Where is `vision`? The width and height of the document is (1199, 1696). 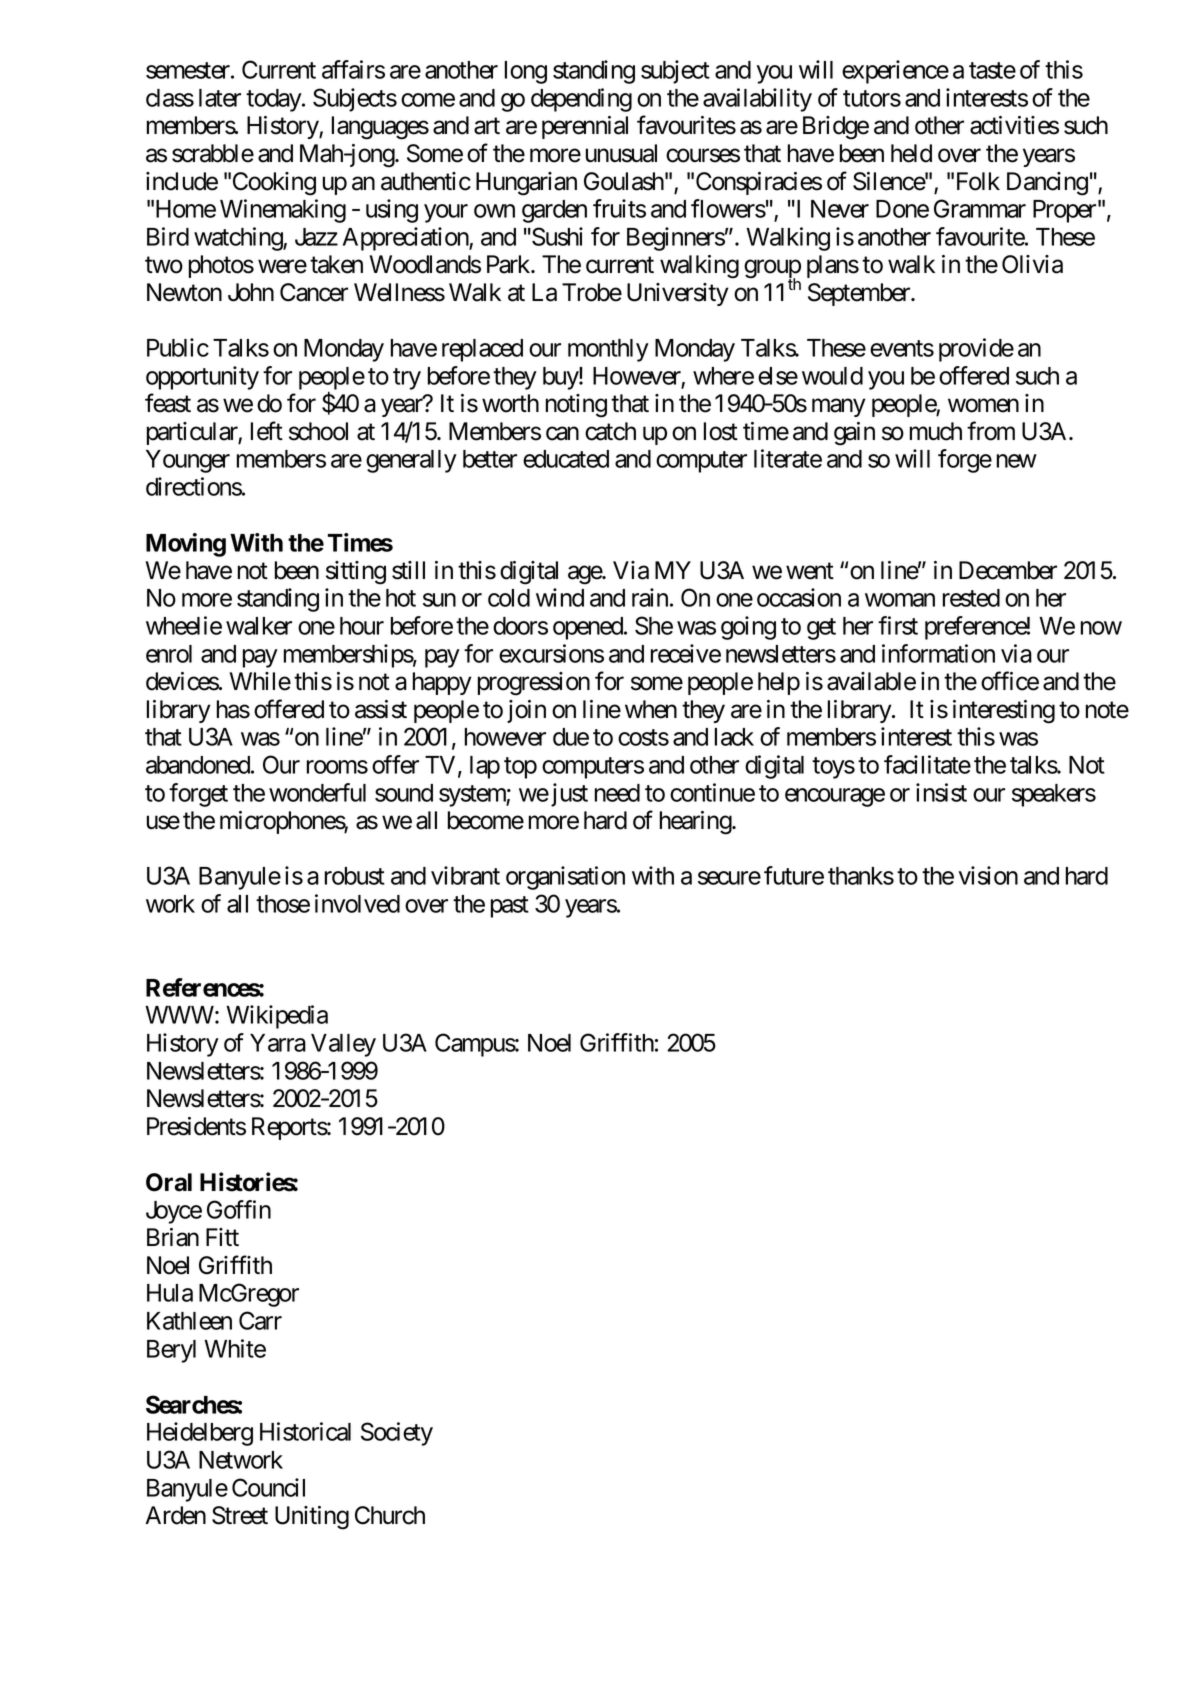 vision is located at coordinates (988, 875).
